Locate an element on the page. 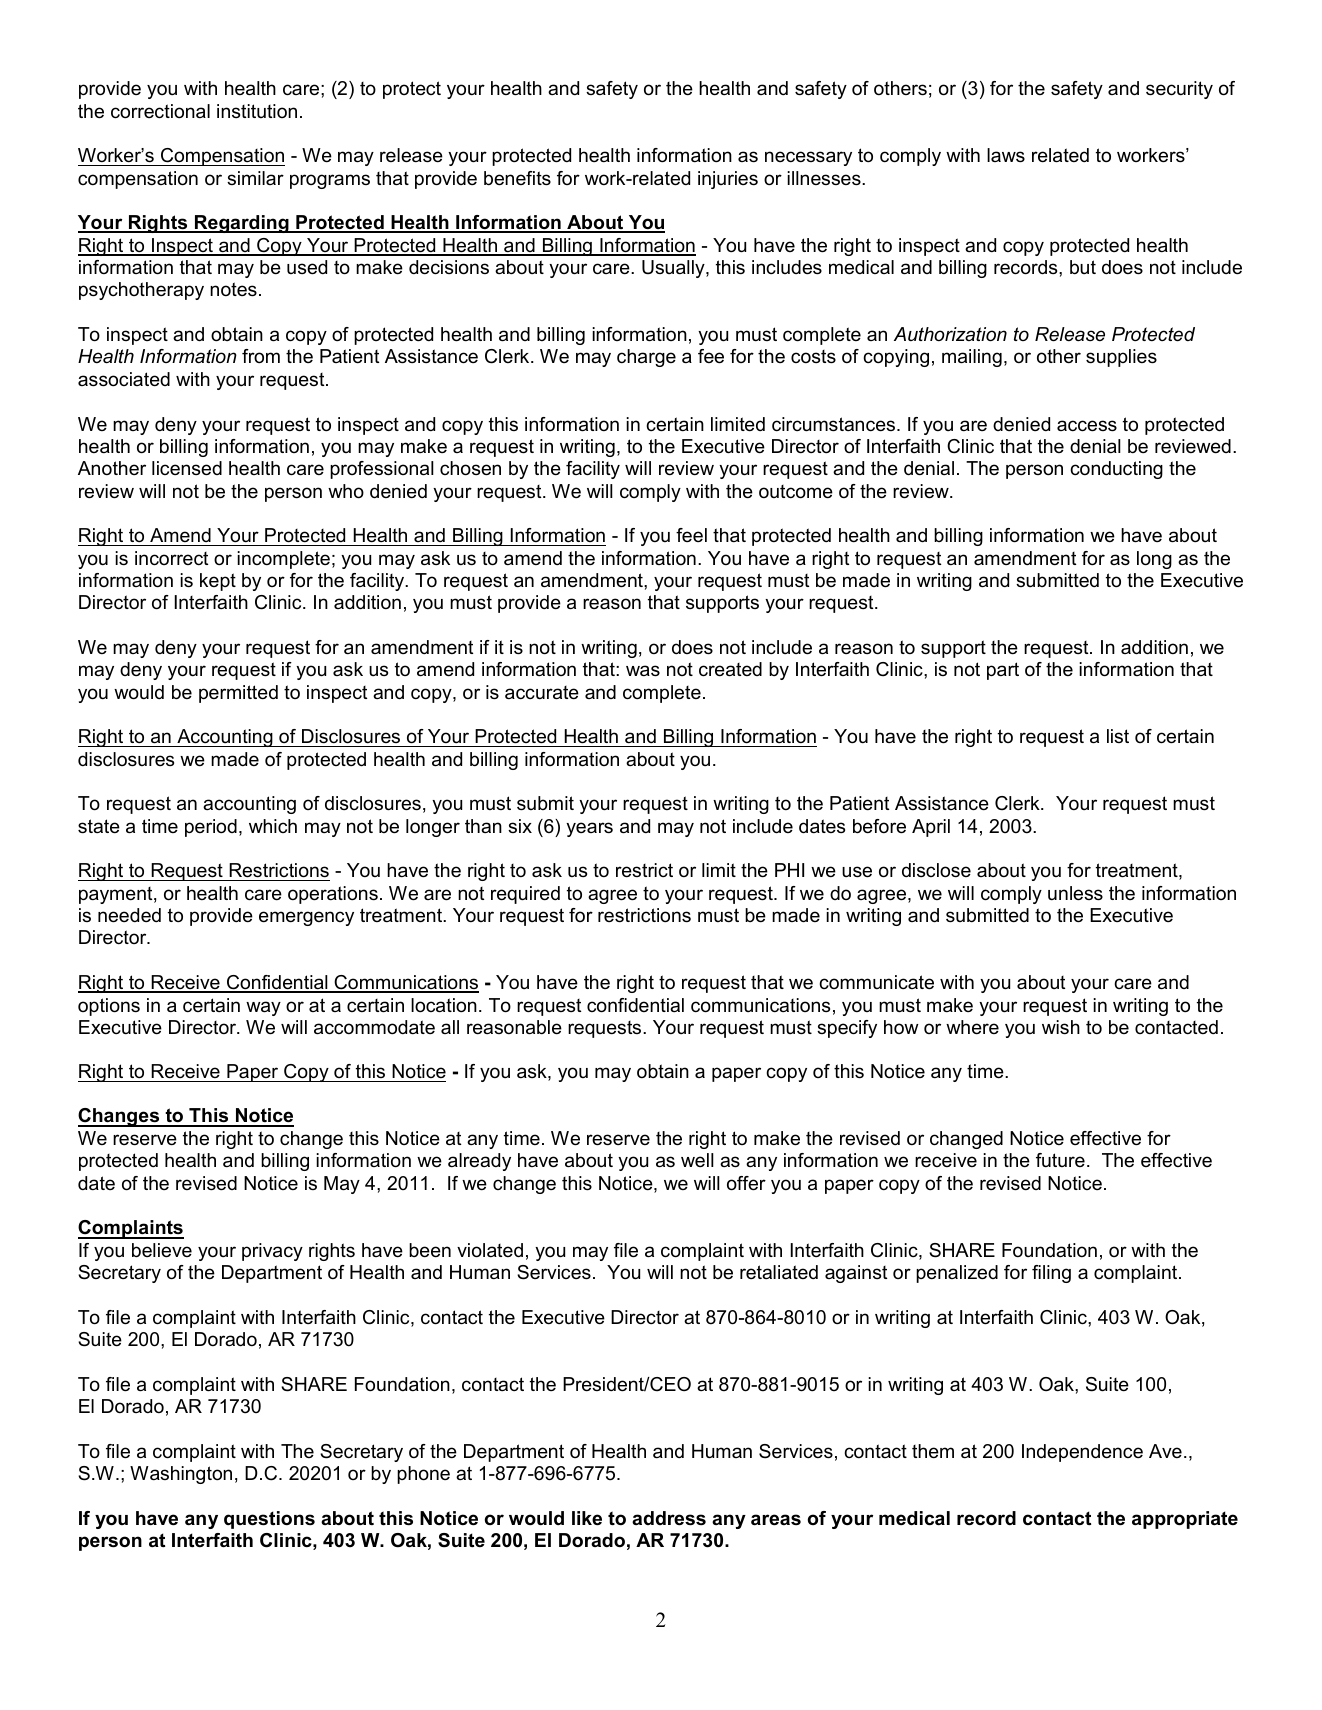  Independence is located at coordinates (1082, 1453).
